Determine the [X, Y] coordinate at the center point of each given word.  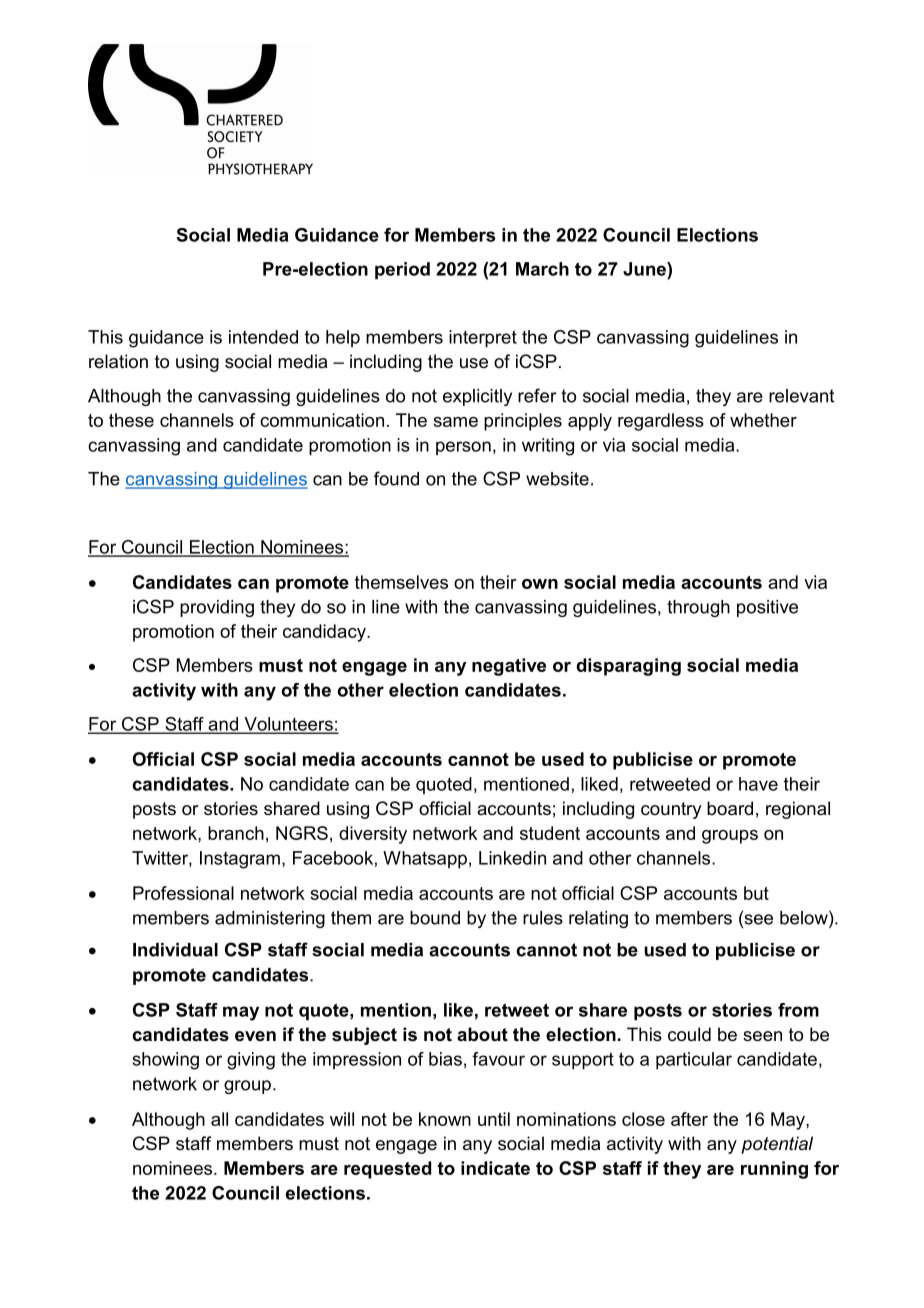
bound [435, 918]
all [219, 1119]
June [645, 269]
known [445, 1119]
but [756, 893]
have [758, 784]
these [131, 420]
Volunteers [288, 725]
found [396, 478]
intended [263, 337]
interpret [483, 339]
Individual [175, 950]
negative [509, 667]
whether [763, 420]
